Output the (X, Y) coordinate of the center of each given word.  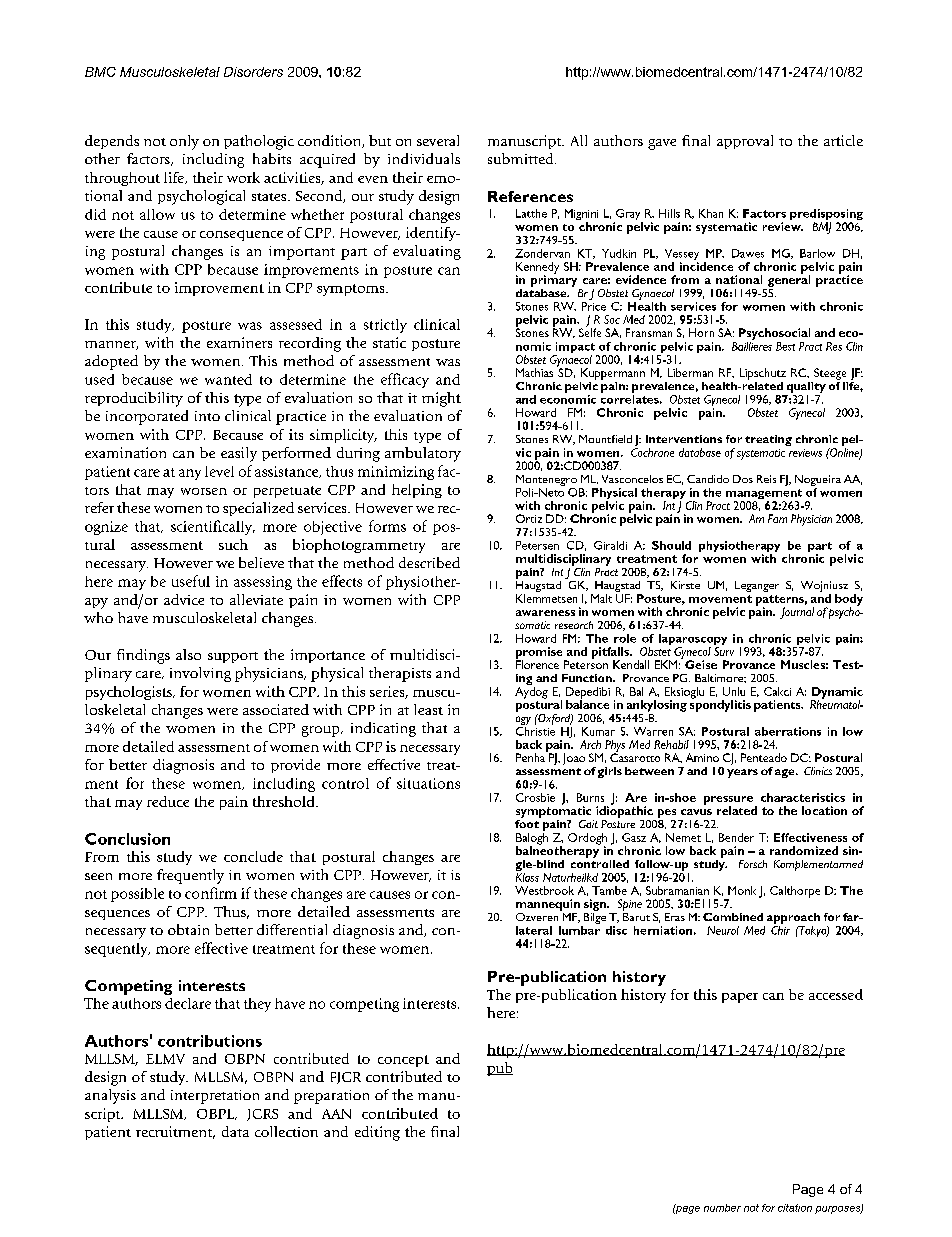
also (188, 654)
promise (540, 654)
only (184, 142)
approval (745, 142)
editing (377, 1133)
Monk (742, 890)
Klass (527, 876)
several (438, 140)
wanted (228, 379)
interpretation (215, 1097)
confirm (211, 893)
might (441, 399)
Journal (797, 613)
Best (785, 346)
